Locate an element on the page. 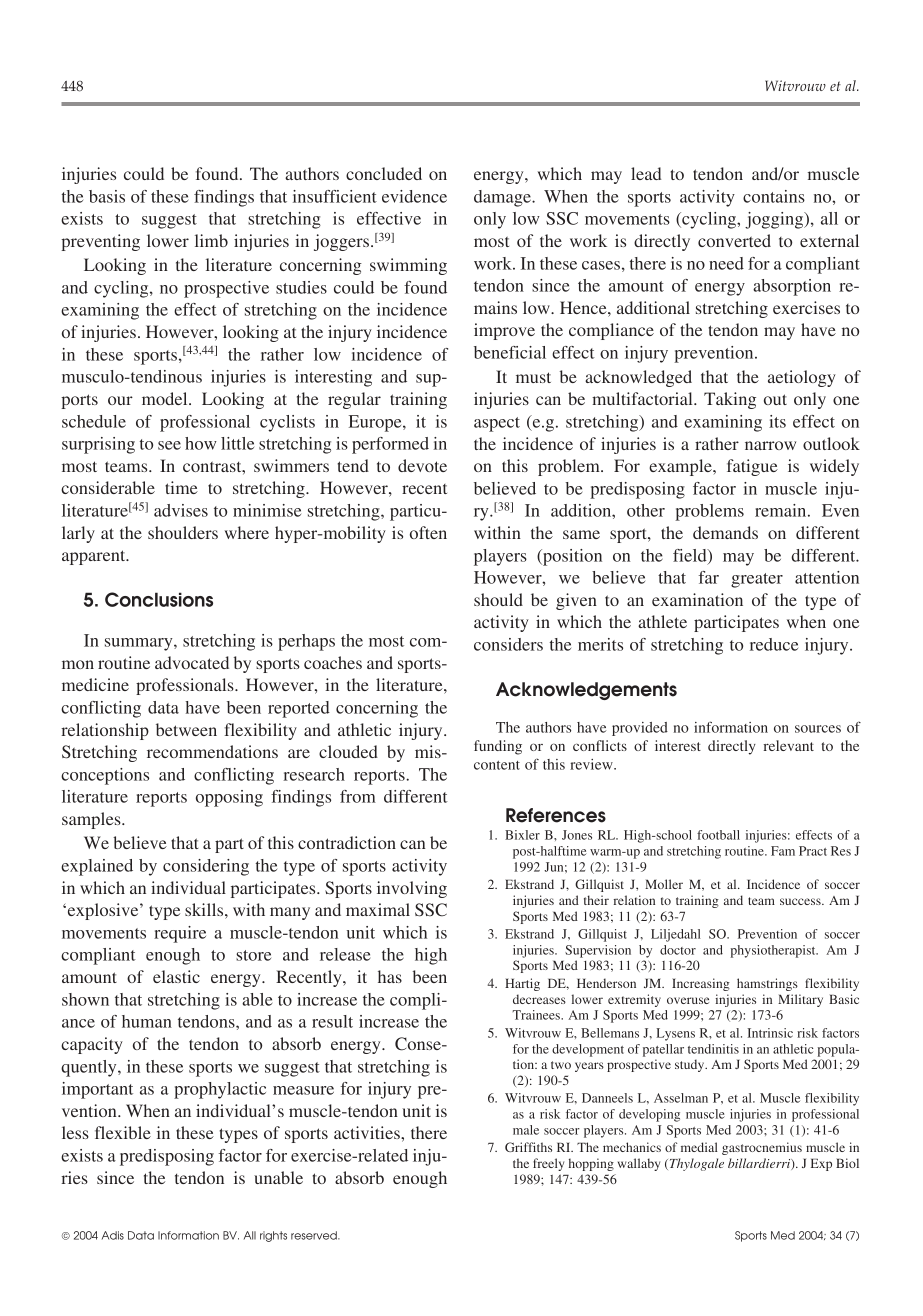 This page has width=923, height=1316. require is located at coordinates (180, 934).
